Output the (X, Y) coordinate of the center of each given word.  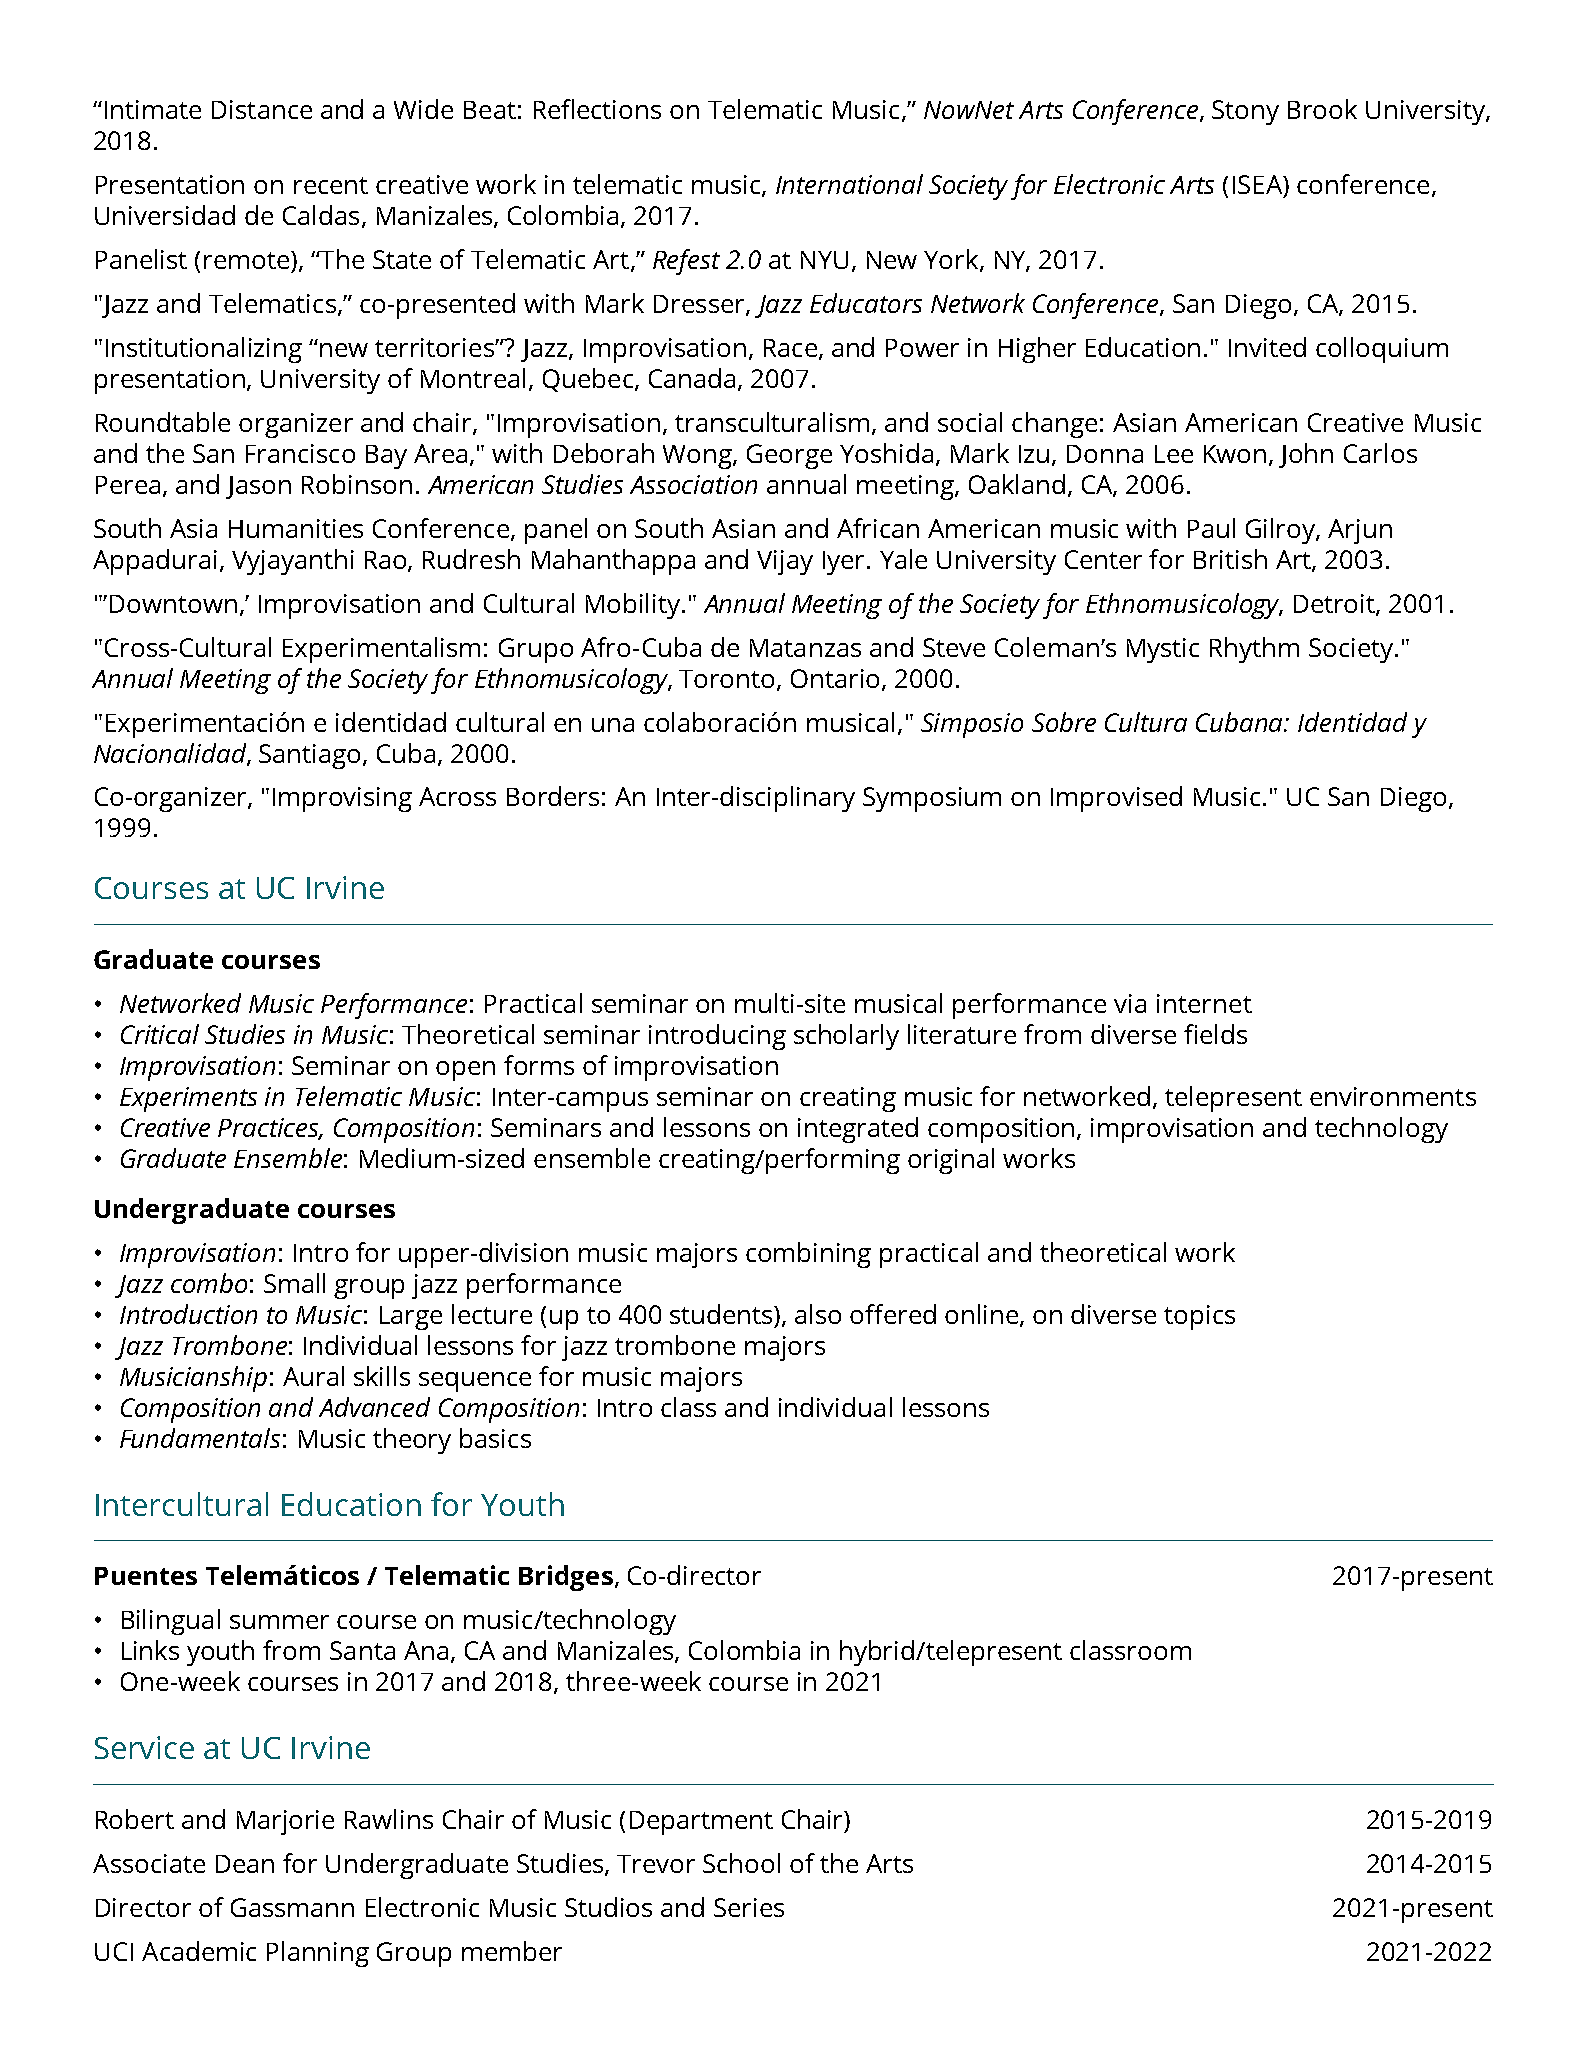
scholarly (846, 1037)
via (1130, 1003)
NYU (824, 260)
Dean (245, 1864)
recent (331, 185)
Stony (1245, 112)
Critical (160, 1034)
